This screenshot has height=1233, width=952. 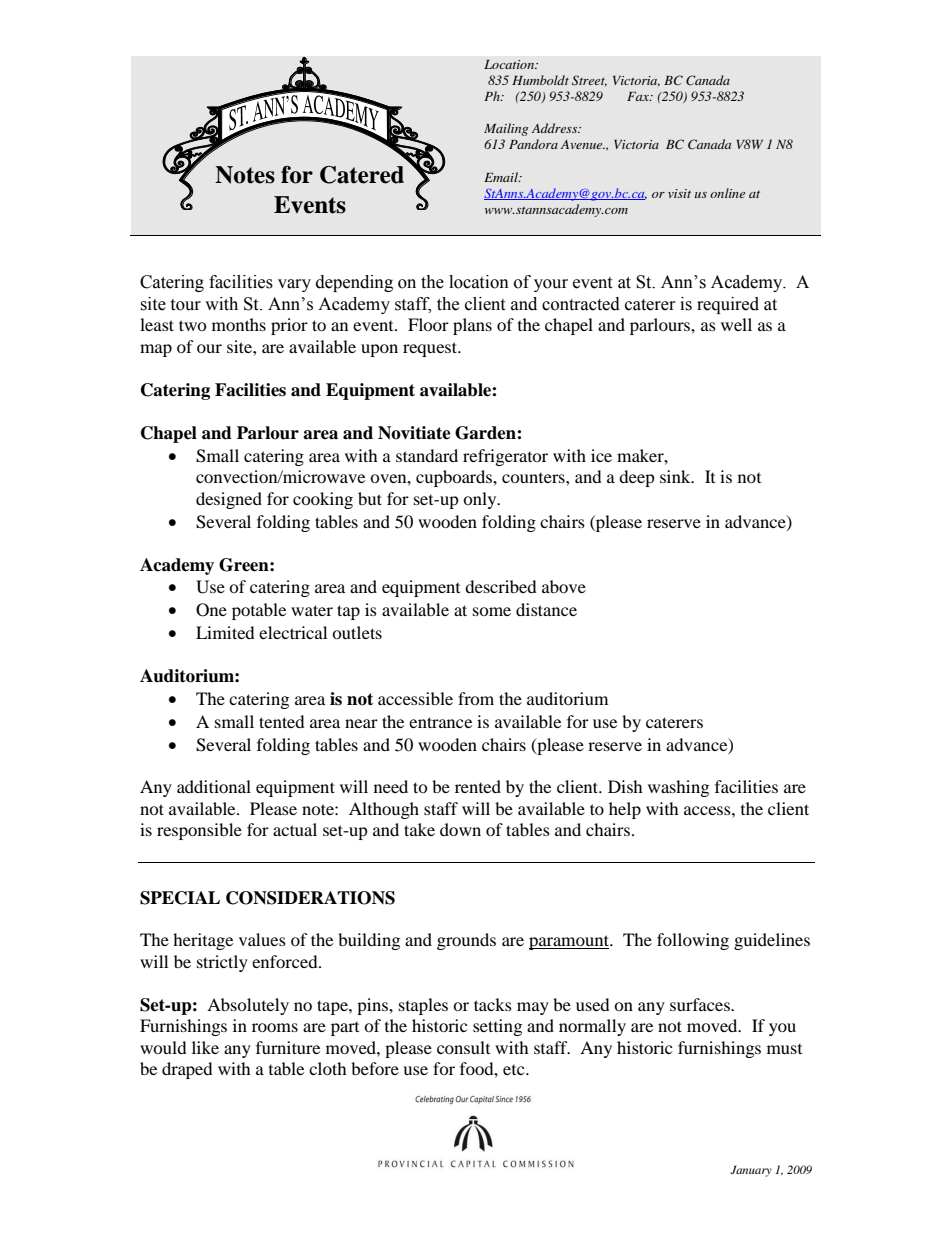 What do you see at coordinates (506, 129) in the screenshot?
I see `Mailing` at bounding box center [506, 129].
